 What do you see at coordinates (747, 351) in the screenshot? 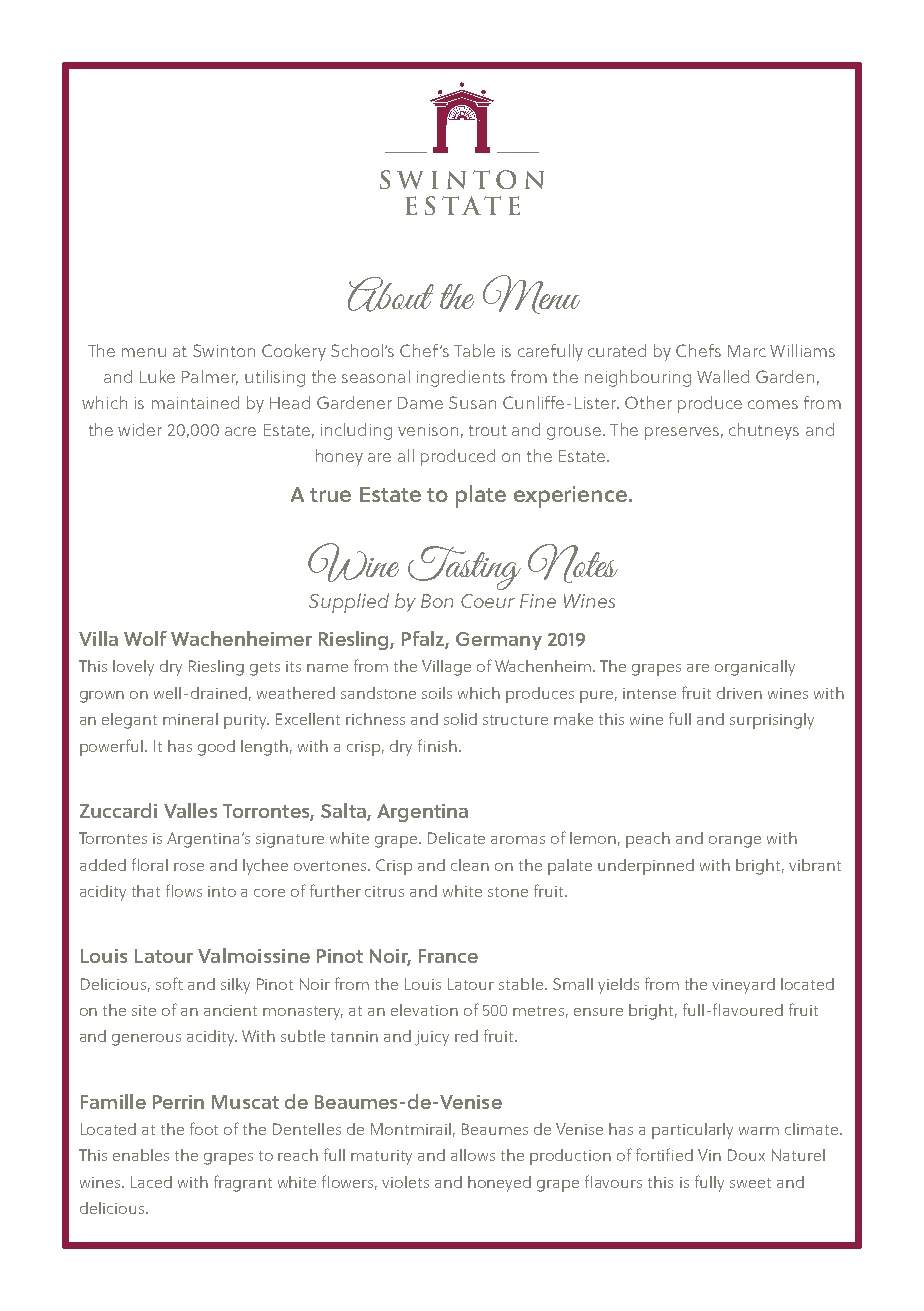
I see `Marc` at bounding box center [747, 351].
